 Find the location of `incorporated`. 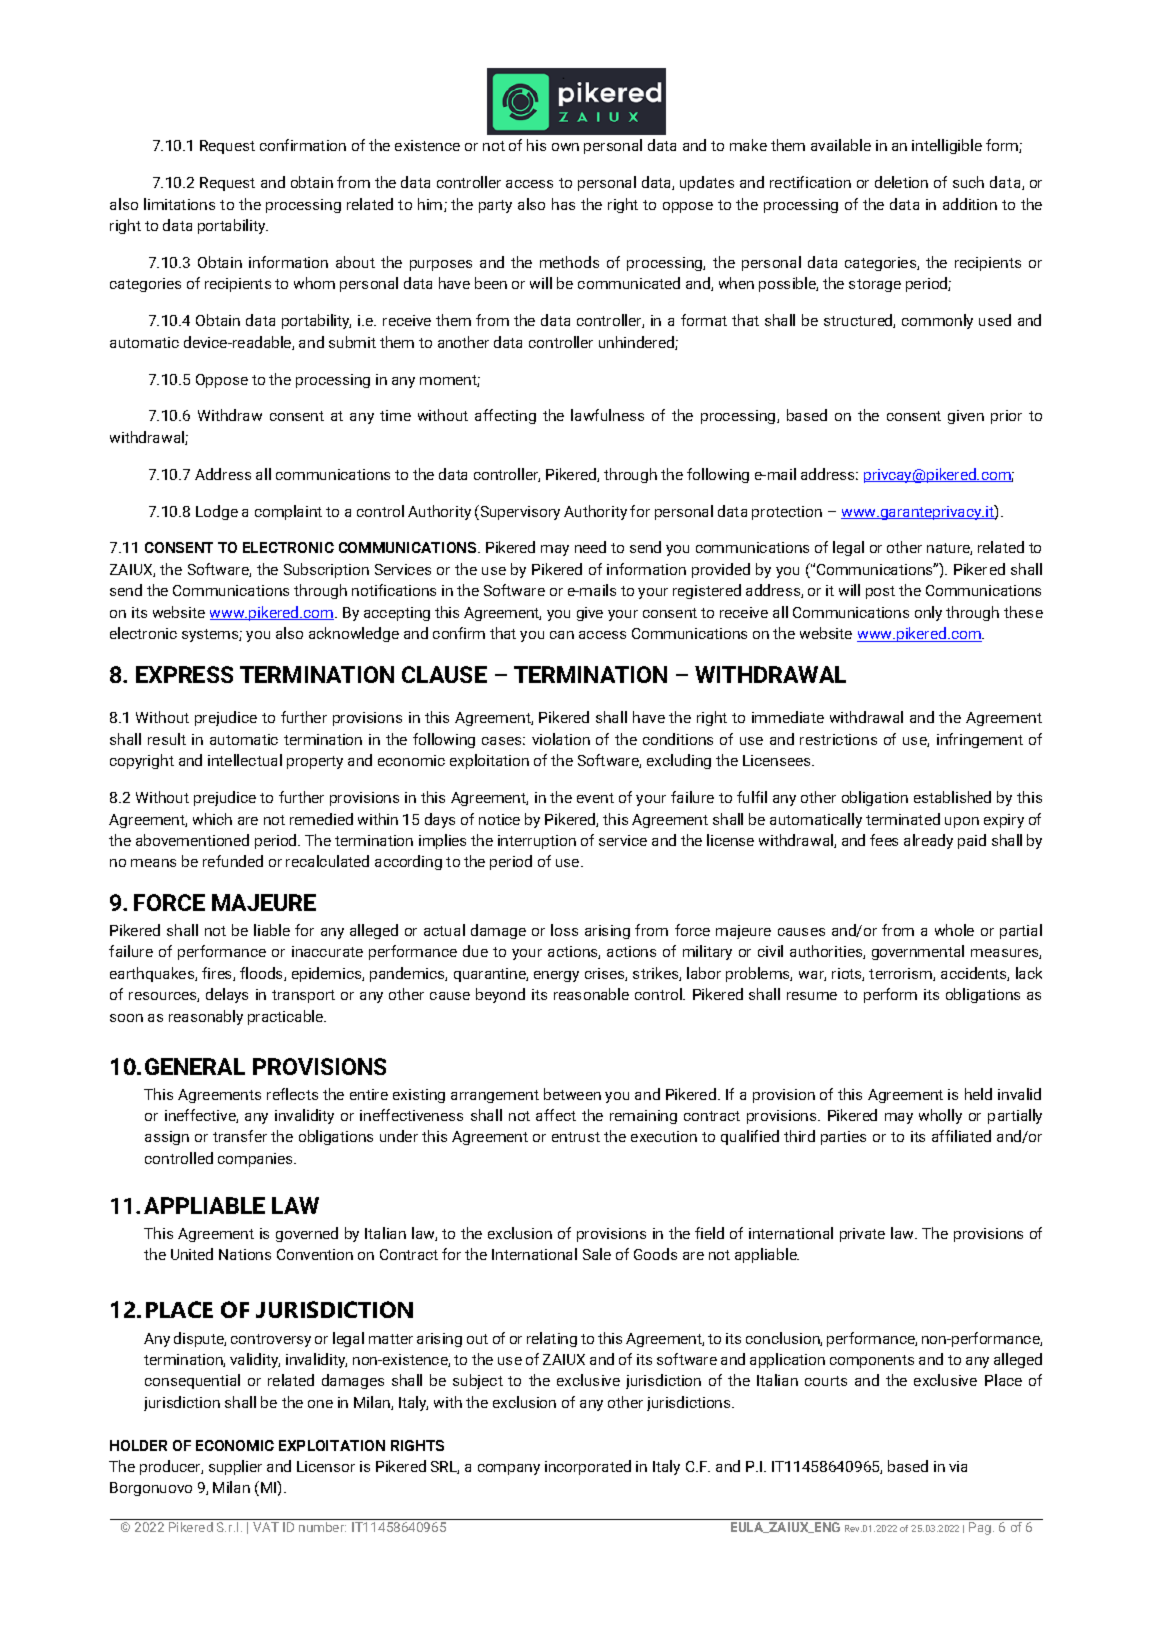

incorporated is located at coordinates (588, 1467).
